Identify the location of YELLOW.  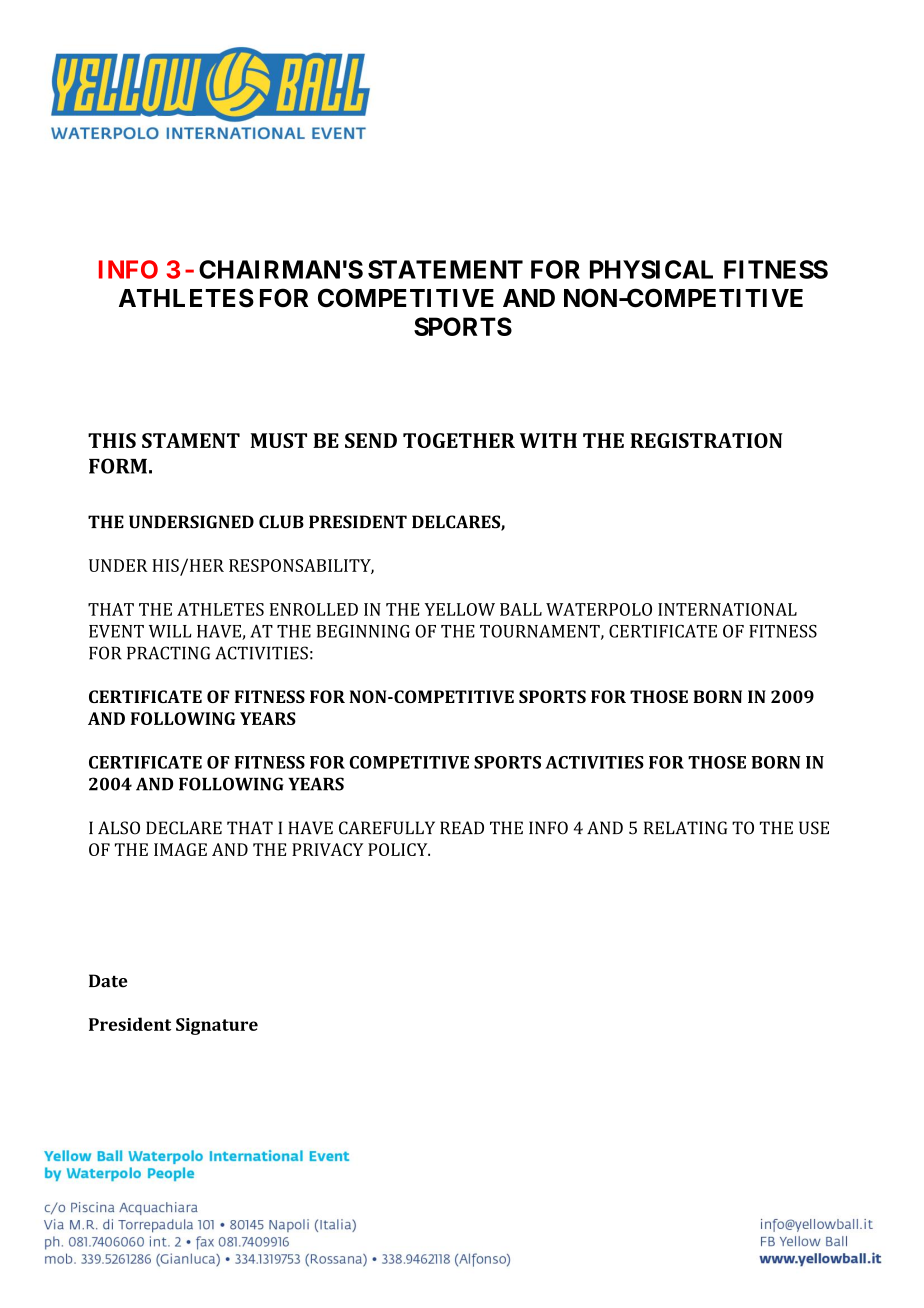
(460, 609).
